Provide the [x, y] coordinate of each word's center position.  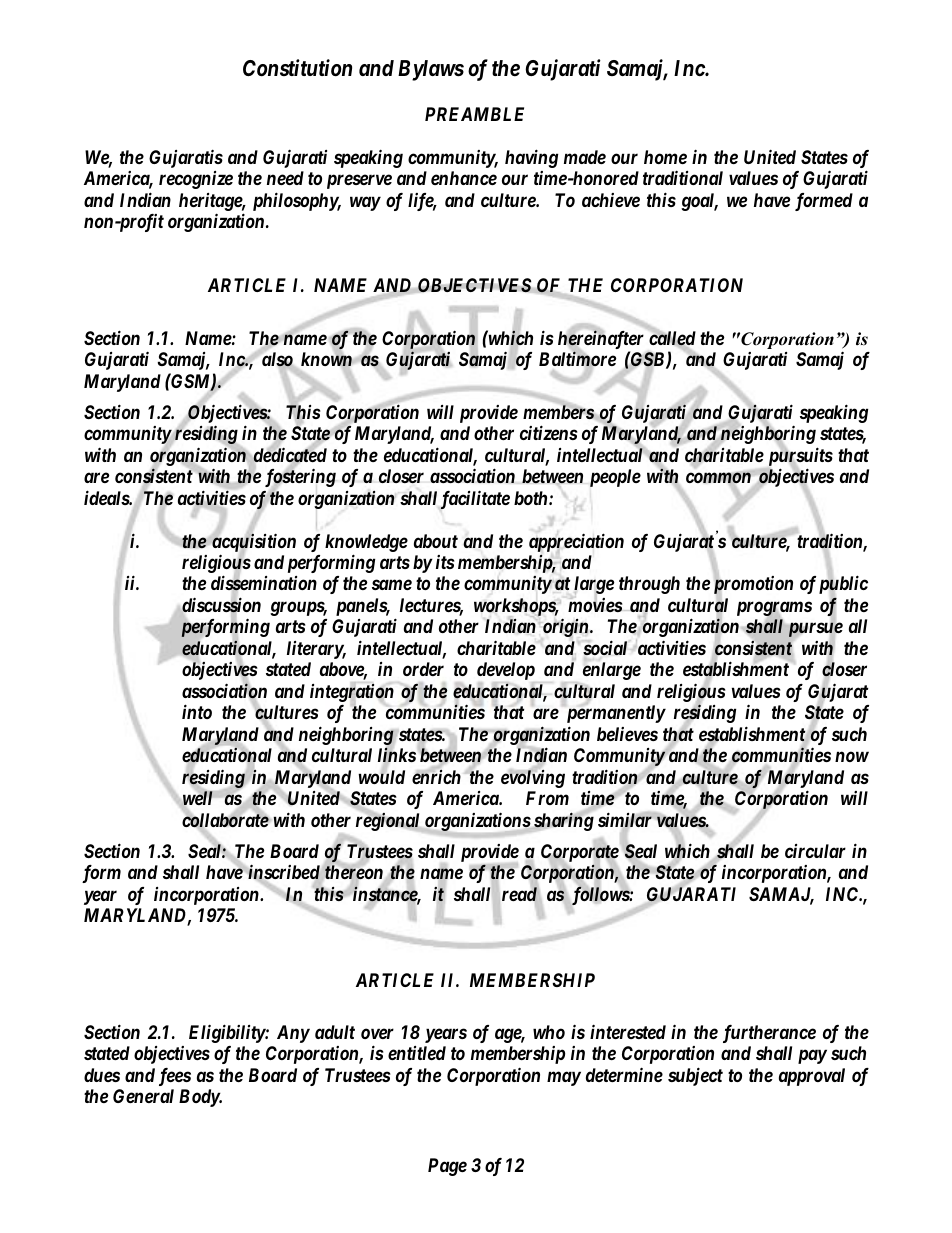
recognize [196, 180]
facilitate [475, 499]
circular [815, 851]
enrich [436, 776]
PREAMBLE [474, 114]
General [143, 1096]
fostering [300, 479]
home [665, 157]
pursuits [801, 457]
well [198, 800]
